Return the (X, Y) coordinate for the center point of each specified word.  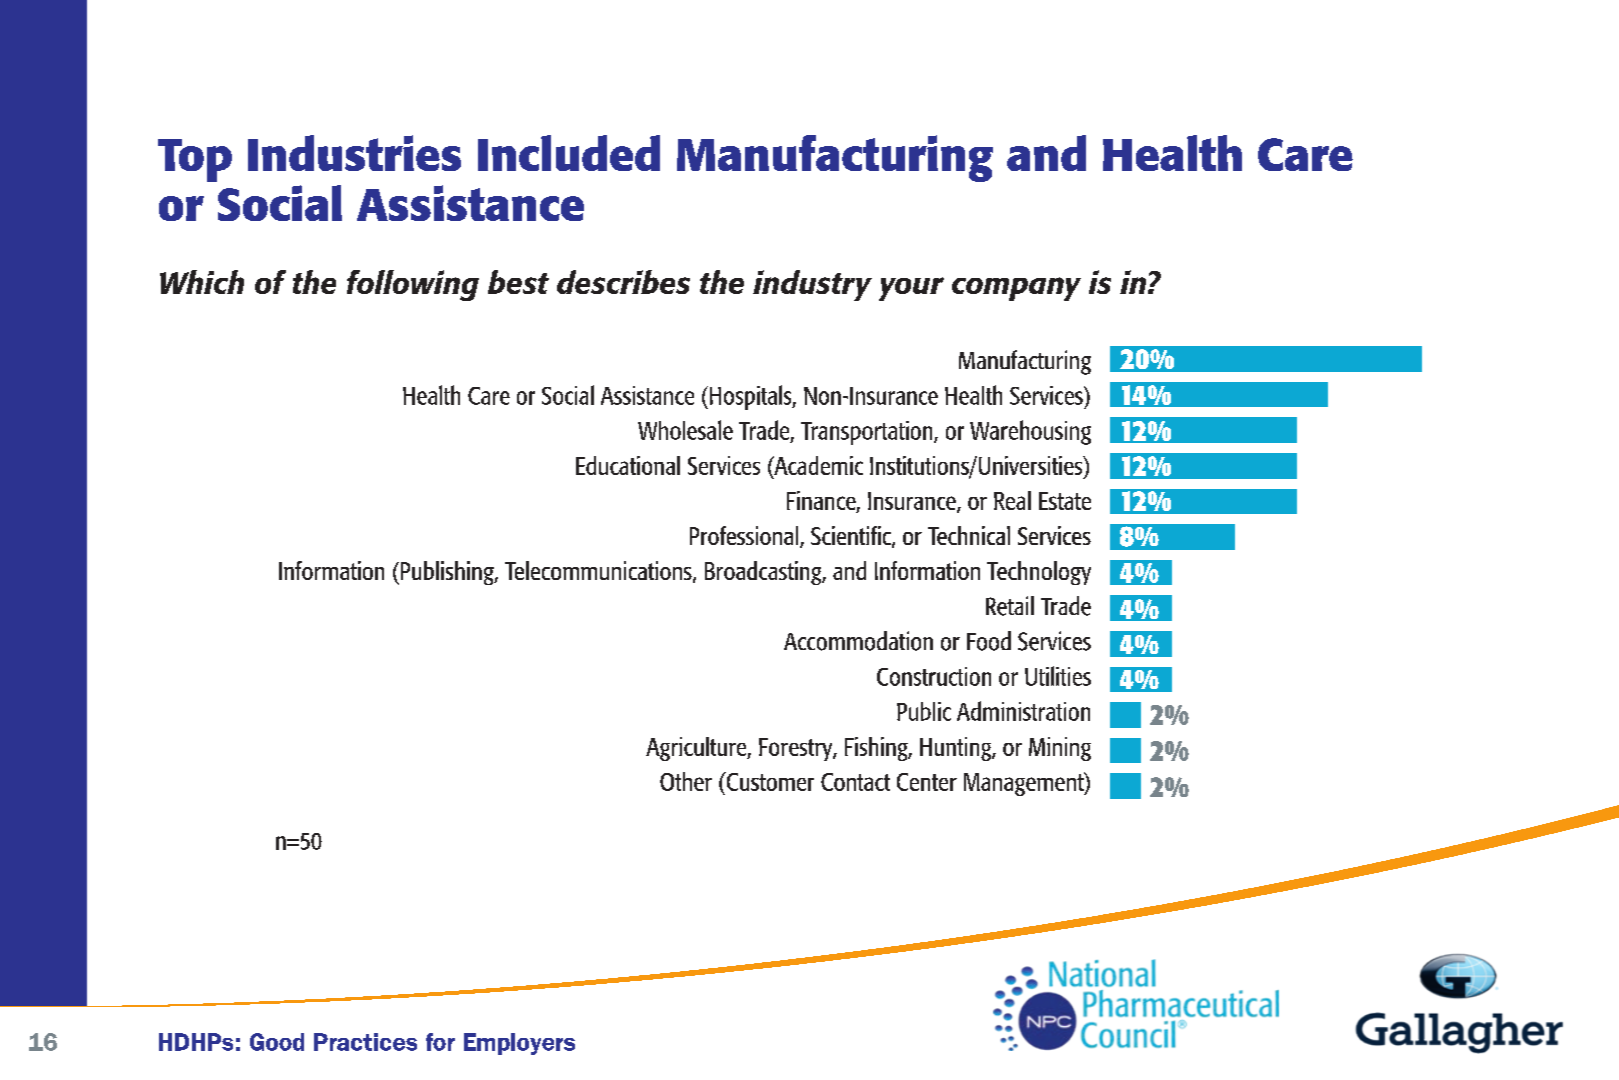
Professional (745, 537)
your (911, 289)
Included (569, 153)
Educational (628, 465)
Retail (1010, 606)
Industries (354, 153)
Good (277, 1042)
